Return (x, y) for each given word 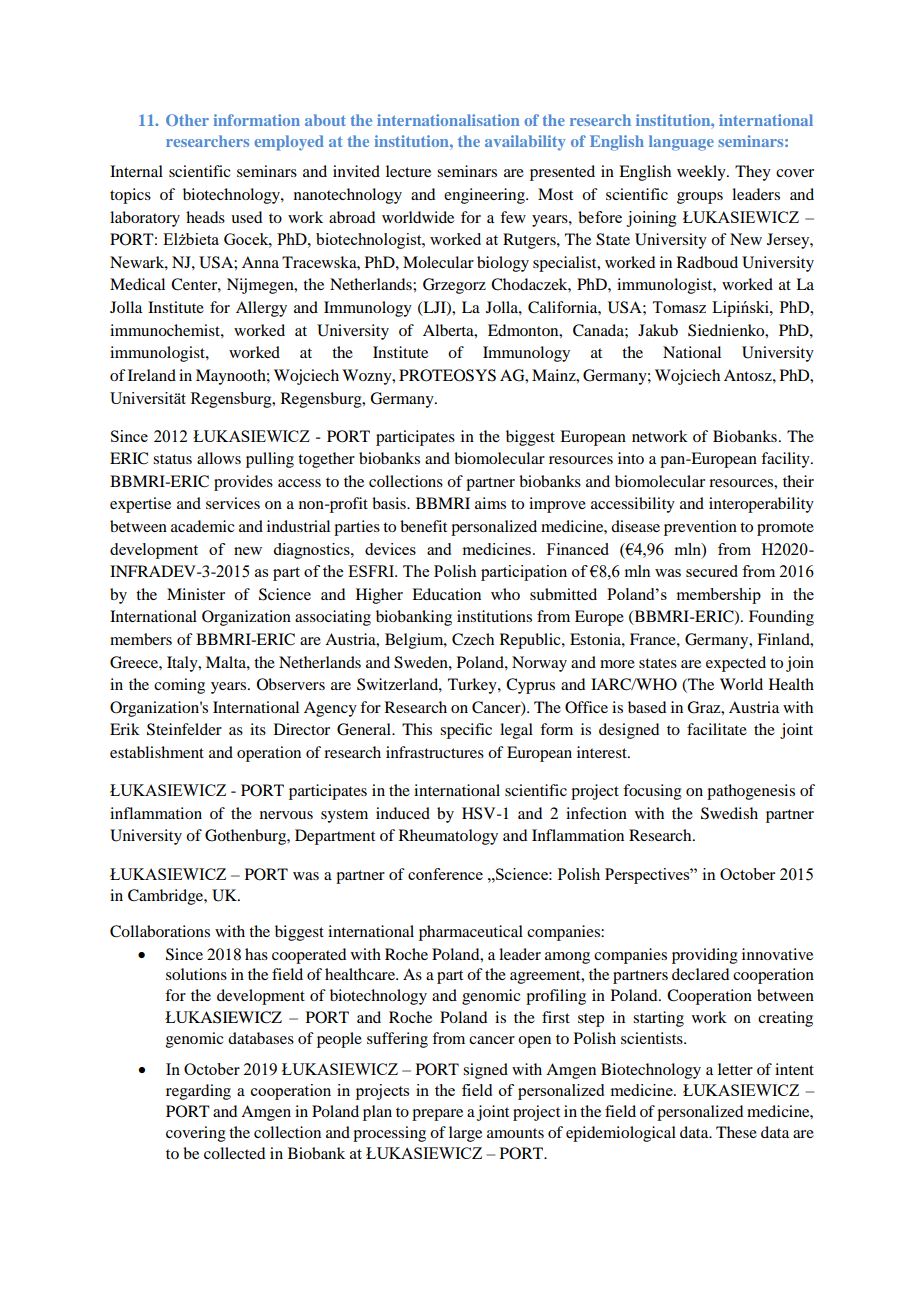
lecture (408, 171)
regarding (198, 1092)
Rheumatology (448, 837)
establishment (157, 752)
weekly (702, 173)
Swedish (729, 813)
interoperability (761, 505)
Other (187, 120)
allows (219, 458)
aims (490, 503)
